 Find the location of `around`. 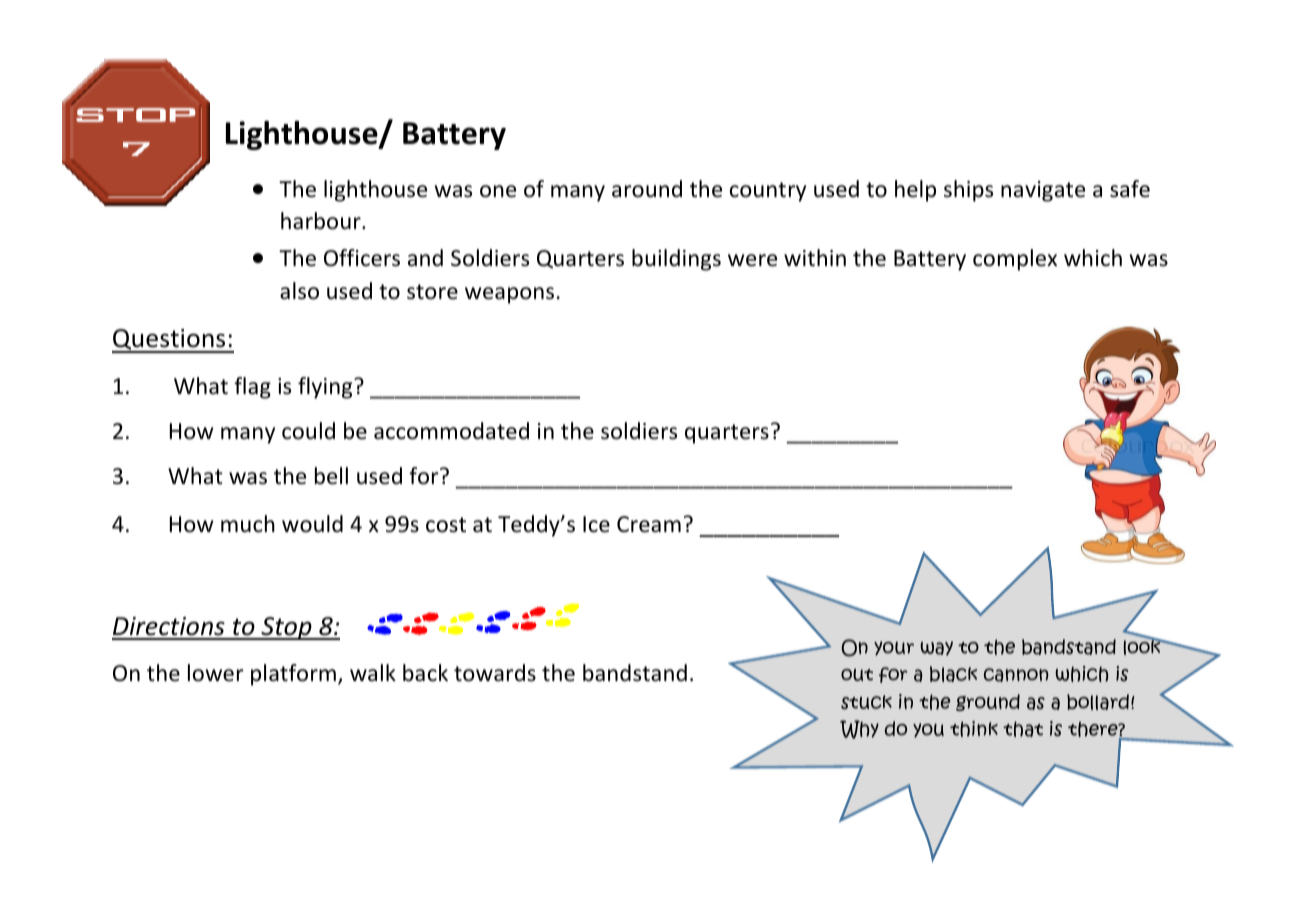

around is located at coordinates (647, 189).
